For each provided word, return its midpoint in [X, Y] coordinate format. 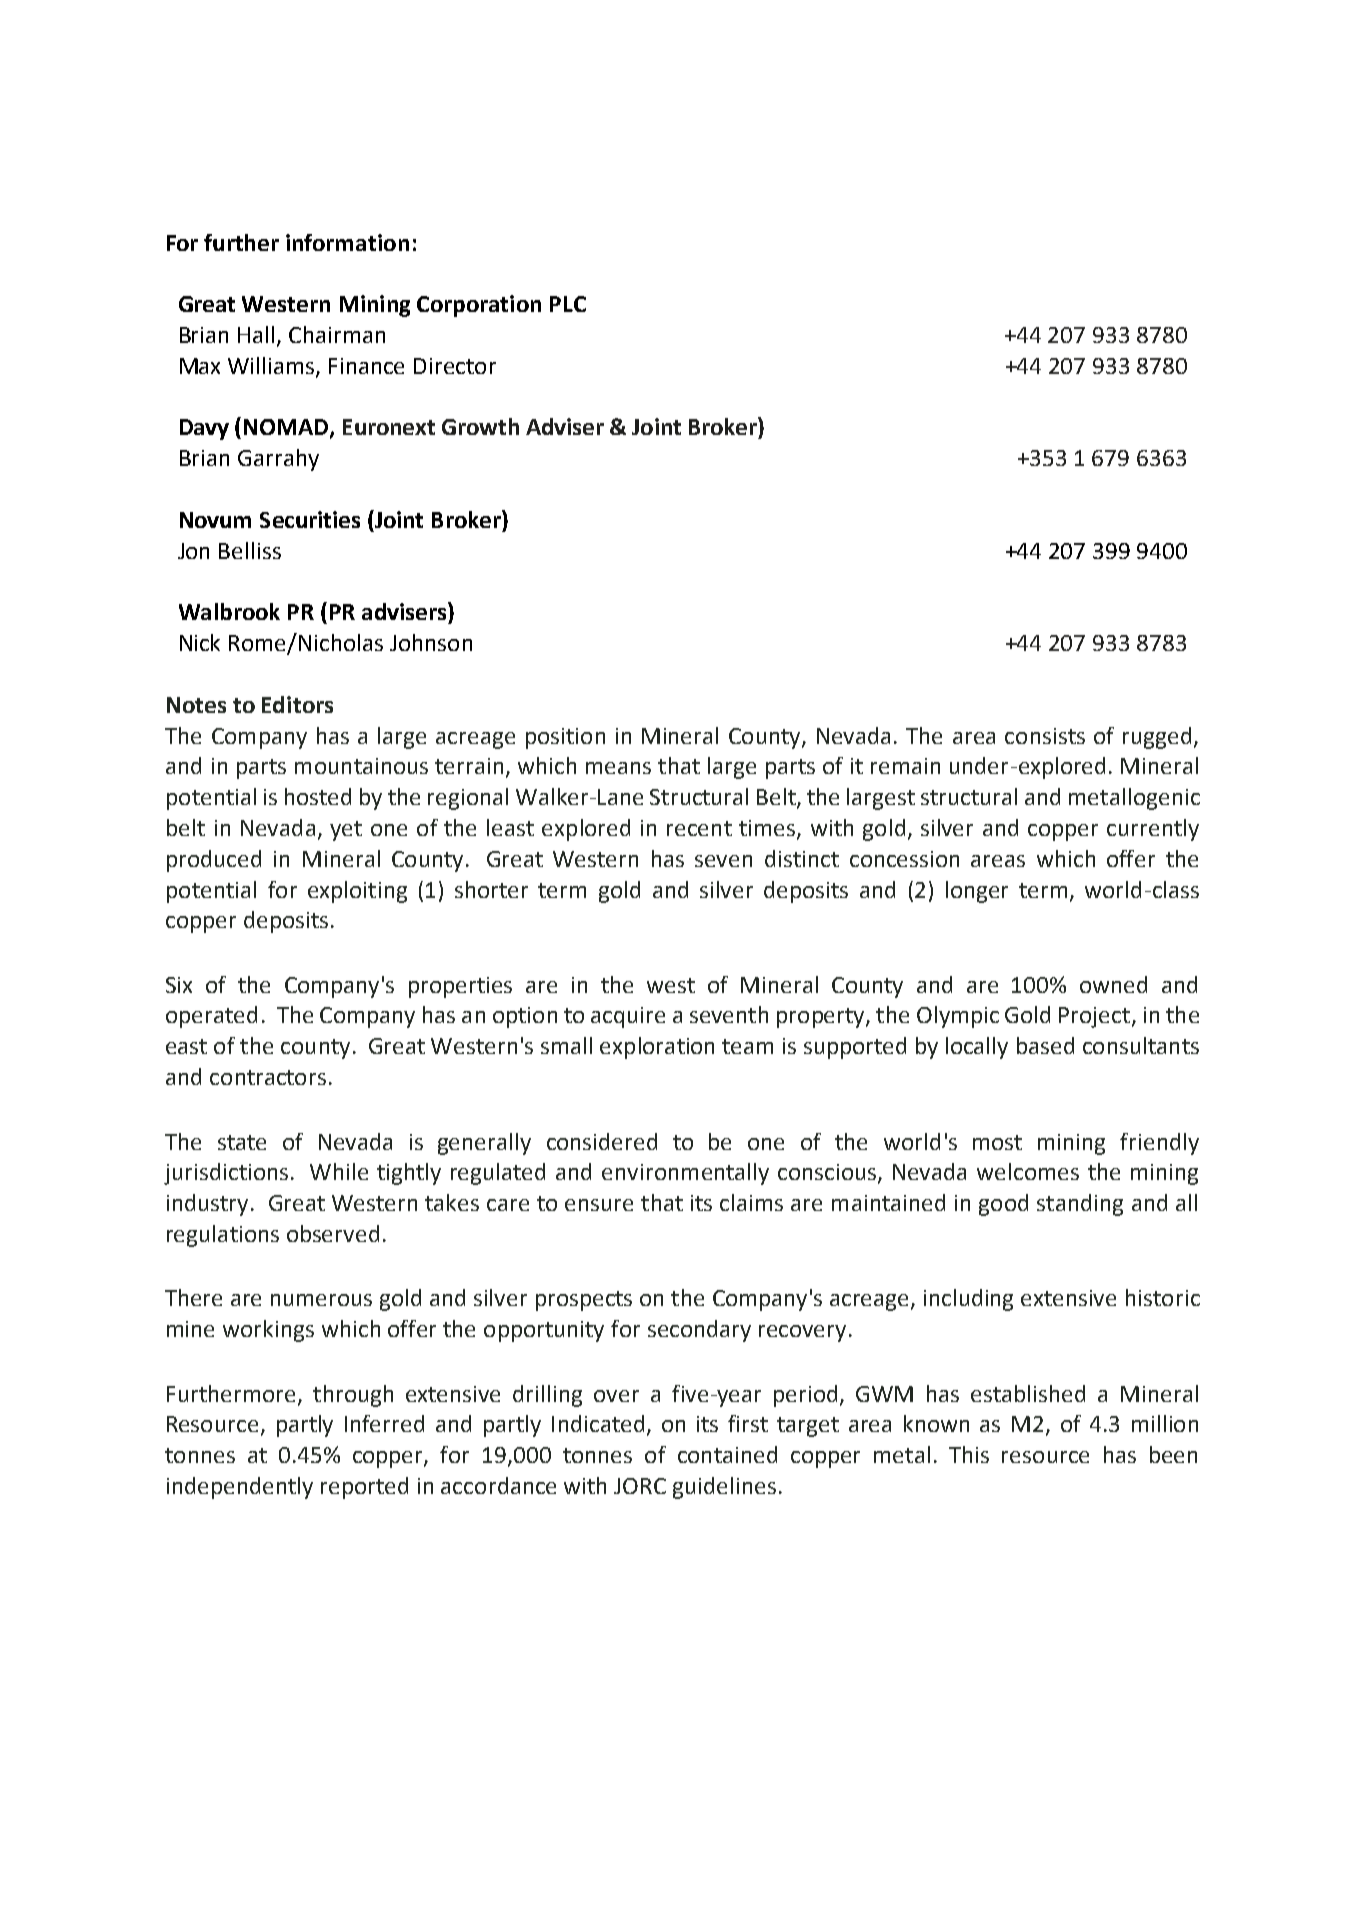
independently [240, 1488]
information [347, 242]
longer [977, 892]
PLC [568, 304]
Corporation [479, 306]
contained [727, 1454]
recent [699, 828]
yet [346, 831]
